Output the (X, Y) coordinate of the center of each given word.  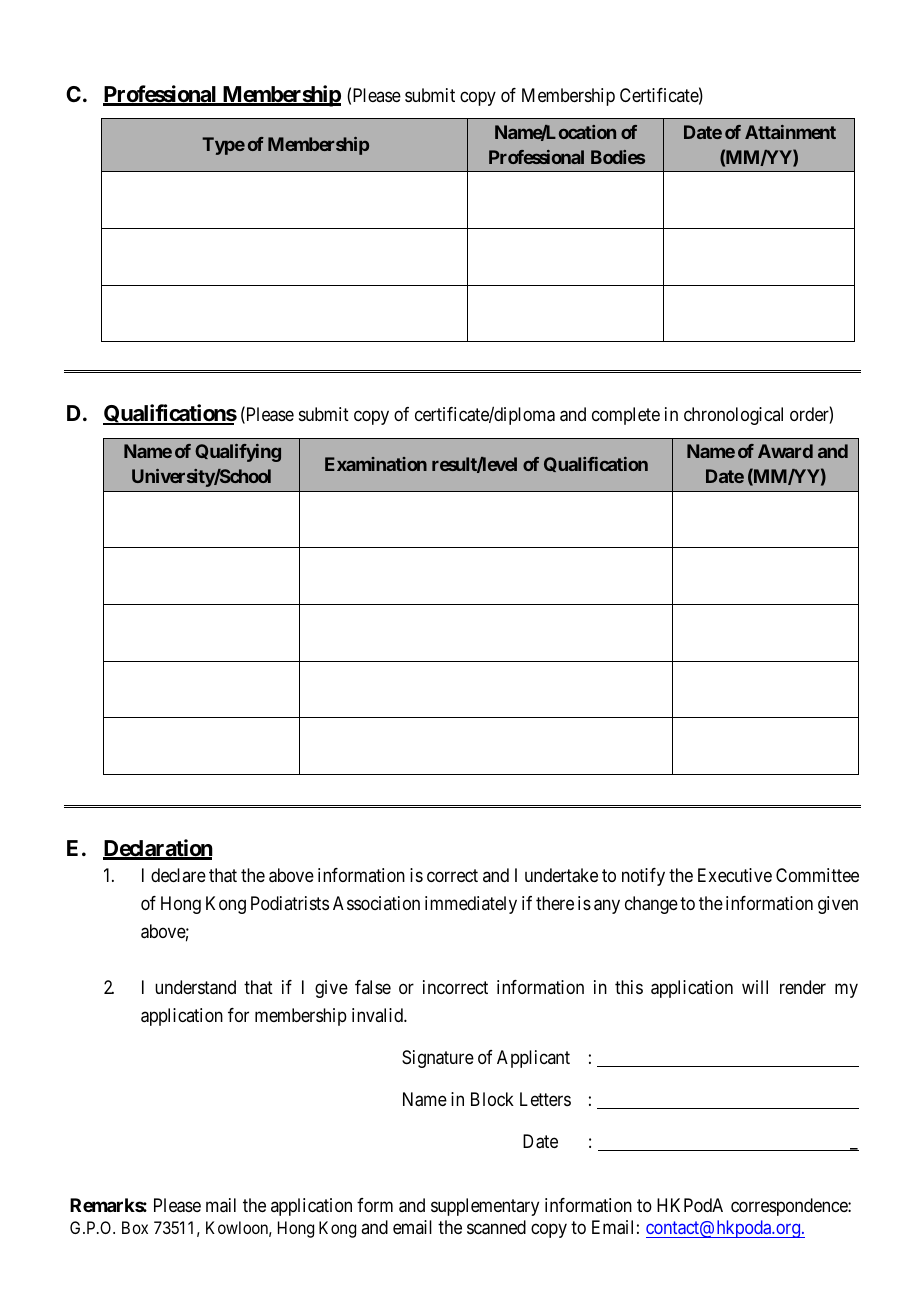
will (755, 987)
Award (785, 451)
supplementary (485, 1207)
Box (135, 1227)
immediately (471, 905)
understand (195, 987)
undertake (561, 875)
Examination (376, 464)
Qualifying (238, 453)
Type (223, 146)
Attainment (790, 132)
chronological (733, 416)
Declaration (158, 849)
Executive (735, 875)
